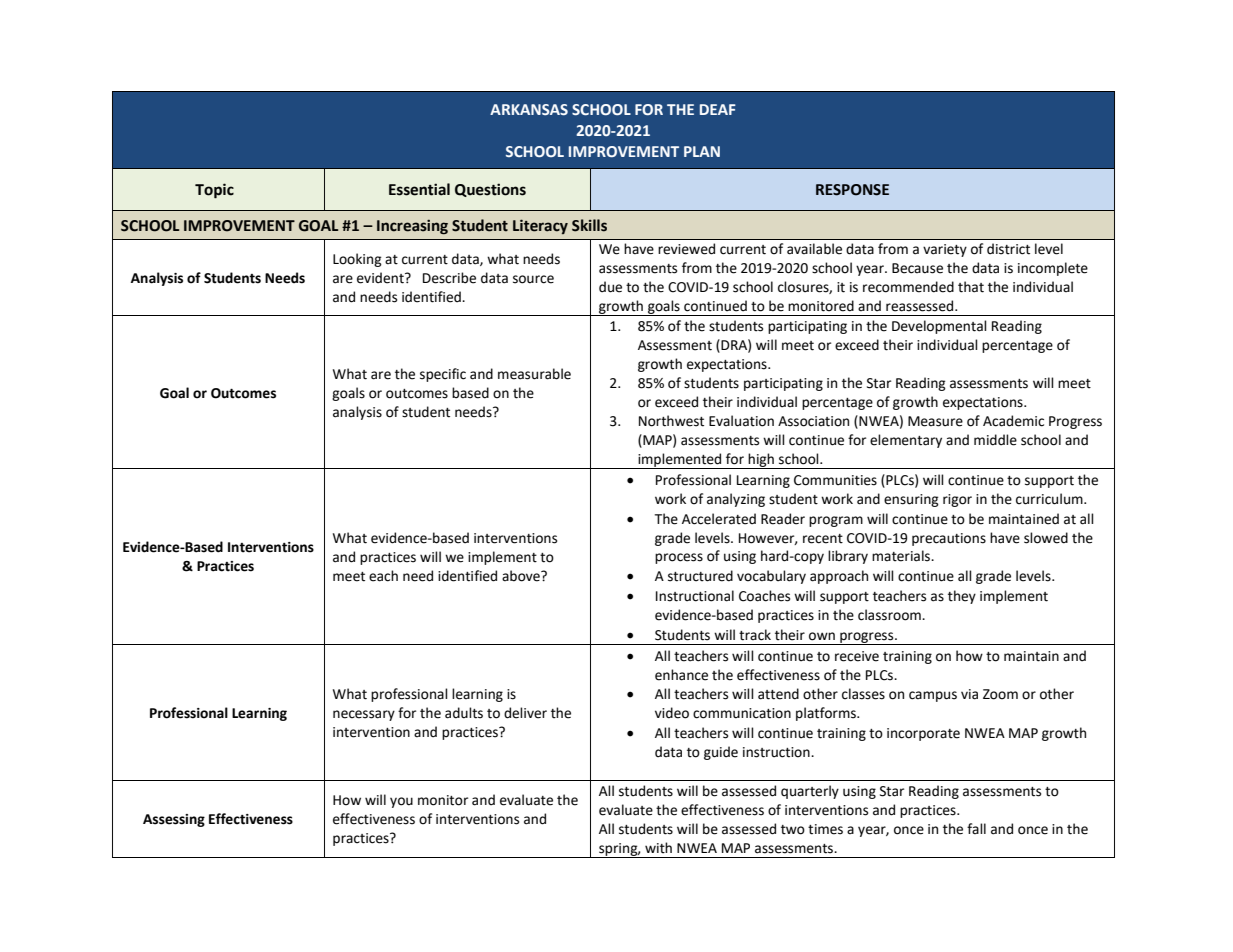  I want to click on measurable, so click(534, 374).
